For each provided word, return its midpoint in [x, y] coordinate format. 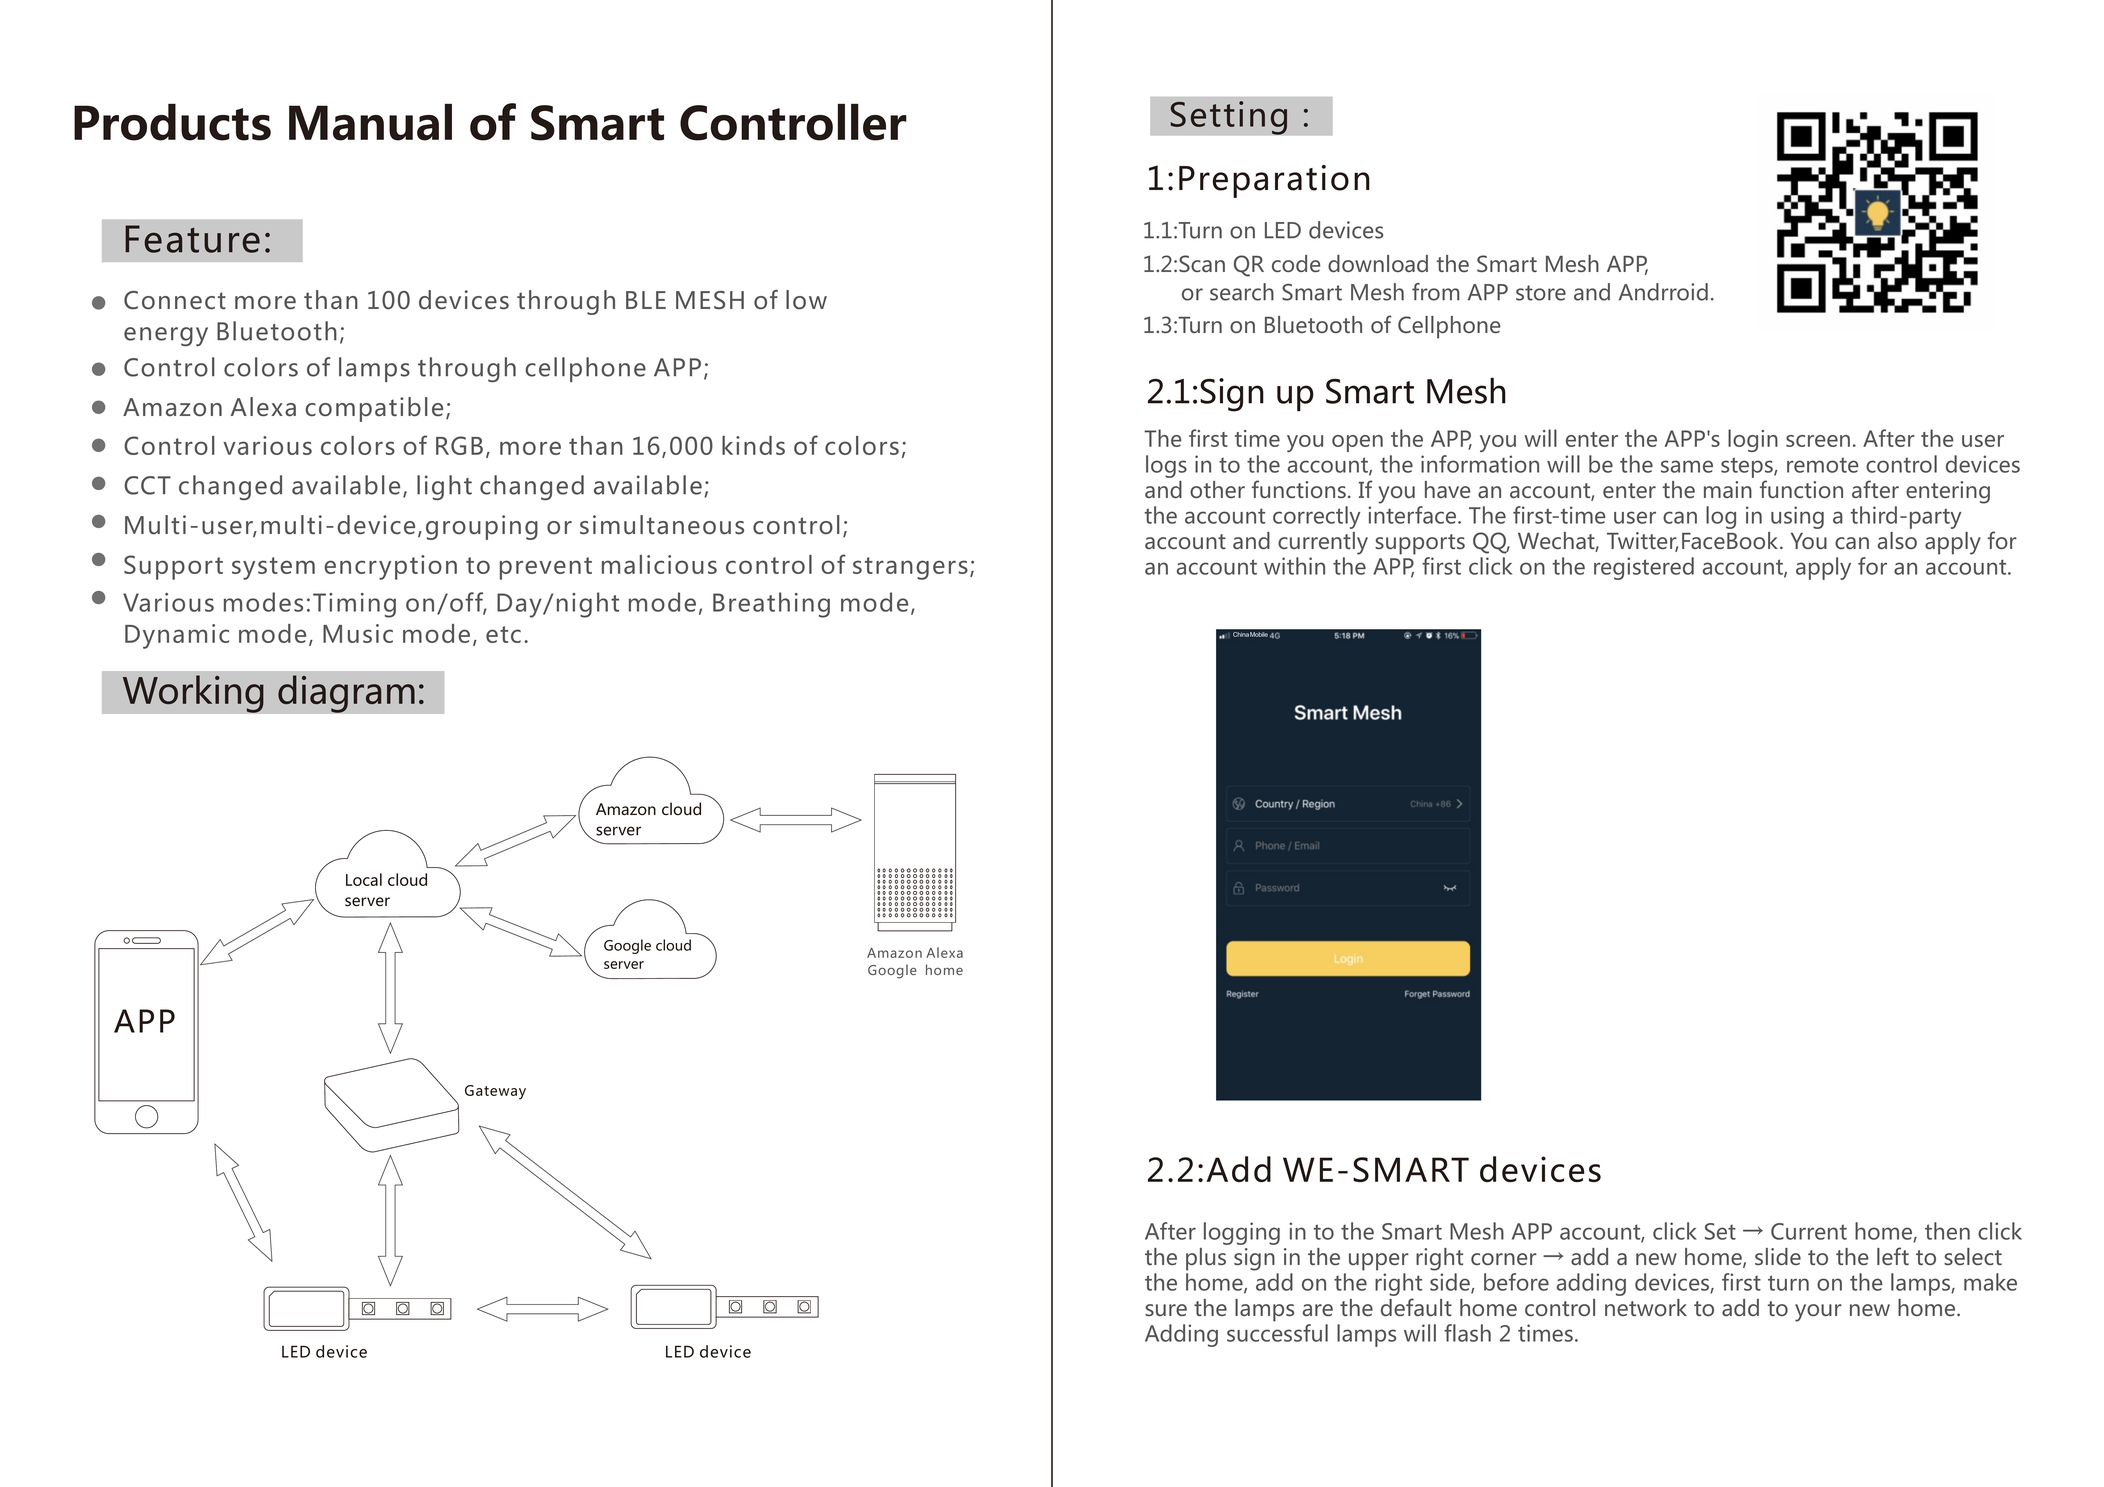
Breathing [771, 605]
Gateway [495, 1092]
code [1296, 263]
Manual [370, 122]
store [1541, 293]
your [1818, 1313]
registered [1644, 568]
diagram [346, 694]
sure [1166, 1310]
